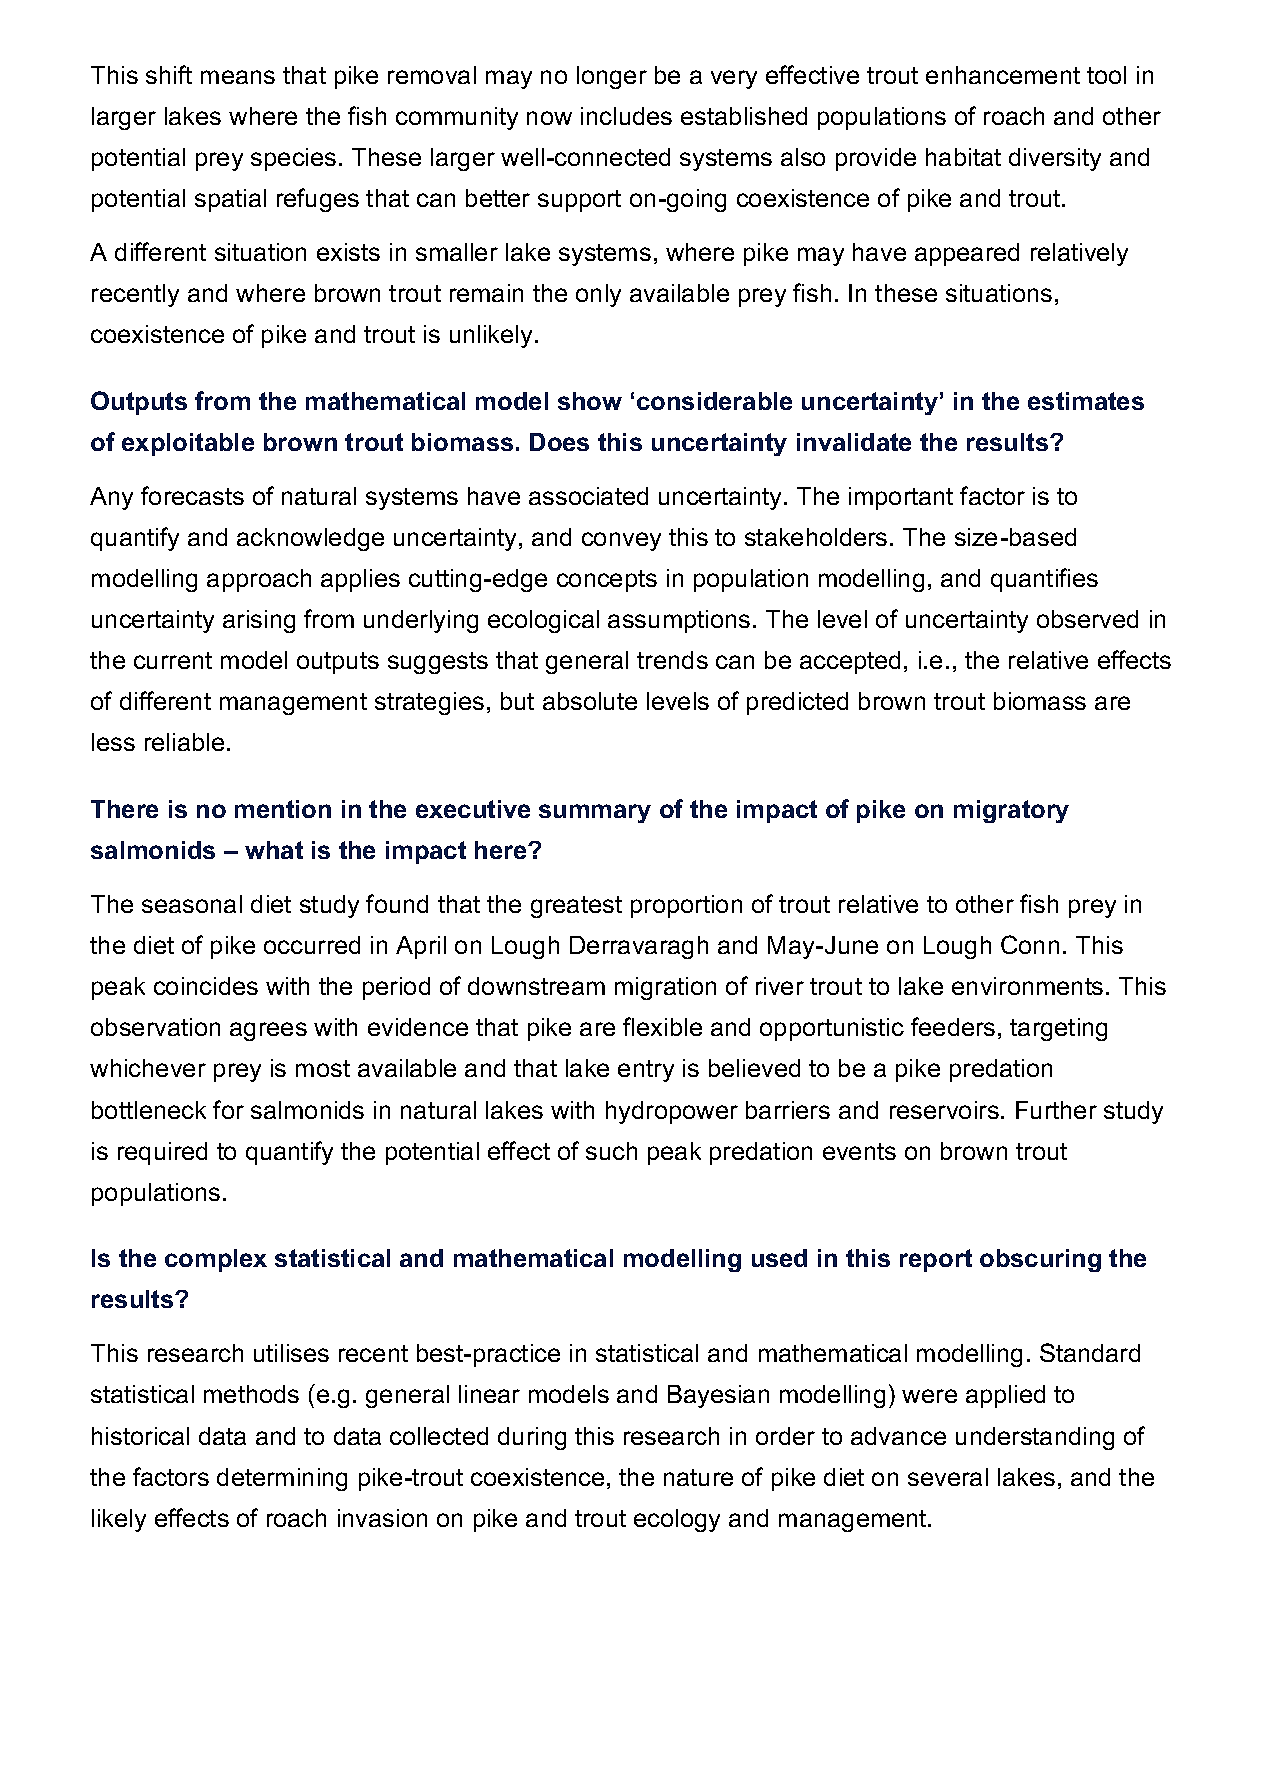 The width and height of the screenshot is (1266, 1791). Describe the element at coordinates (963, 157) in the screenshot. I see `habitat` at that location.
